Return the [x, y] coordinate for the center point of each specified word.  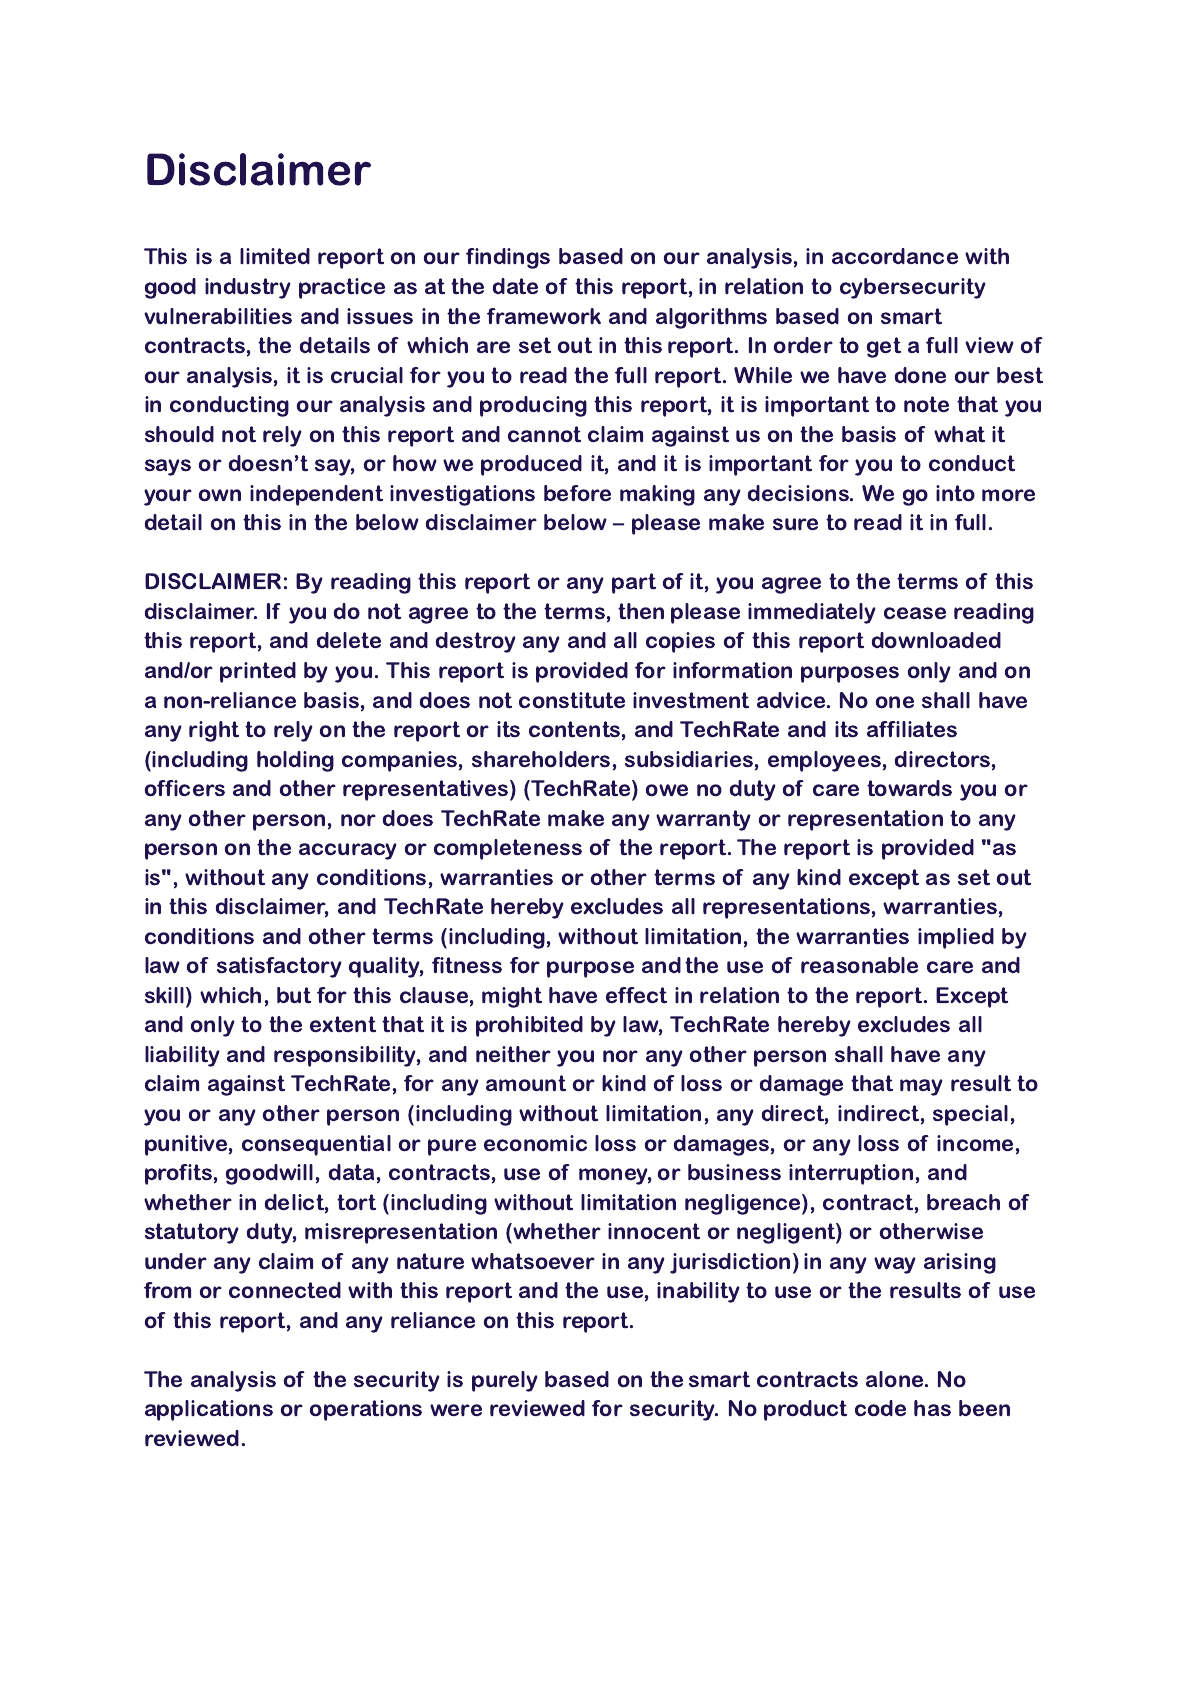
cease [915, 613]
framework [544, 316]
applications [209, 1410]
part [634, 583]
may [921, 1087]
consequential [316, 1145]
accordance [895, 256]
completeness [508, 849]
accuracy [348, 851]
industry [248, 288]
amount [526, 1083]
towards [909, 788]
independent [316, 495]
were [456, 1410]
